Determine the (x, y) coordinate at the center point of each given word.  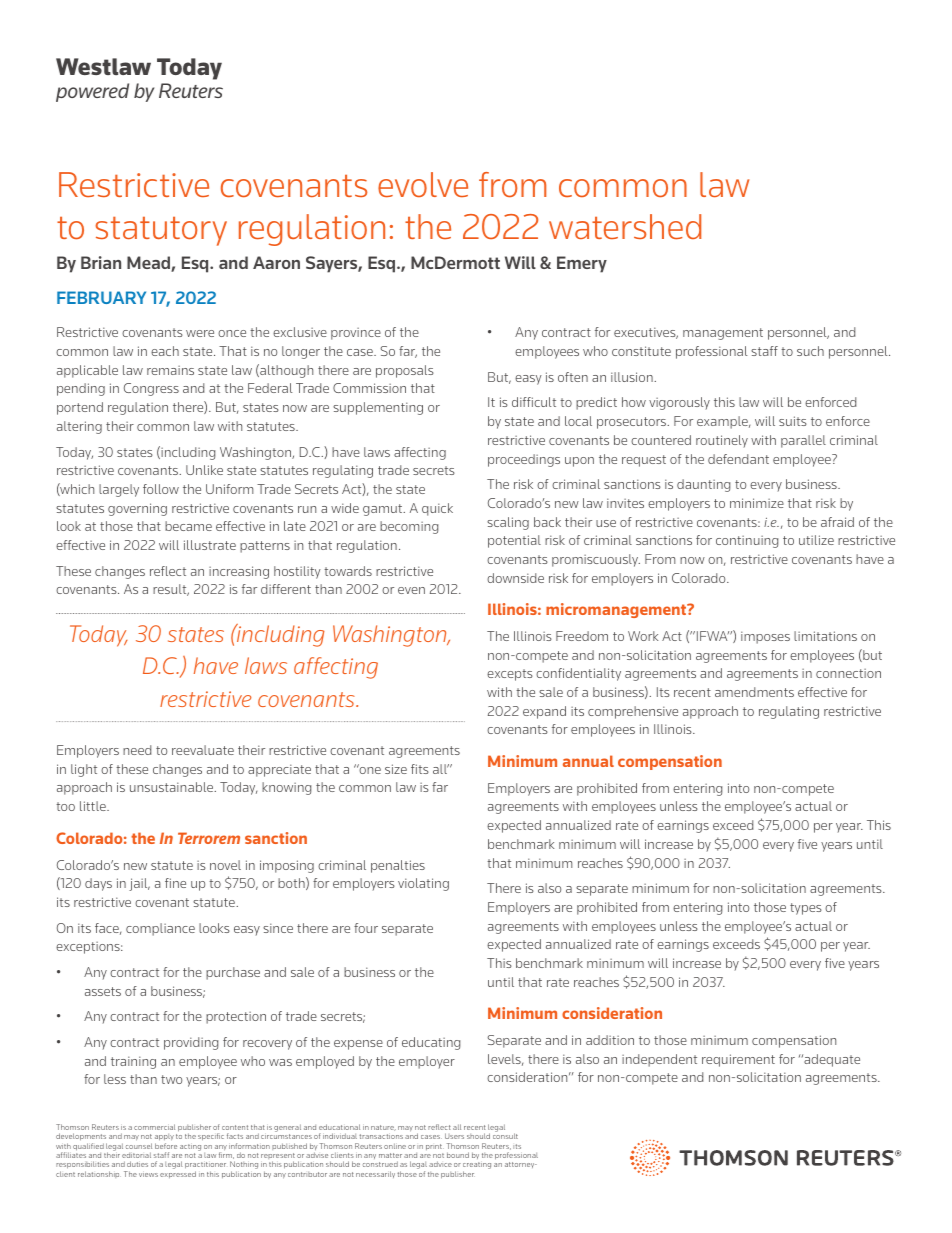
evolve (423, 184)
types (806, 909)
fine (175, 883)
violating (423, 884)
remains (170, 370)
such (810, 351)
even (411, 590)
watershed (625, 226)
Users (454, 1136)
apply (164, 1139)
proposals (405, 371)
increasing (239, 572)
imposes (765, 637)
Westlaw (103, 66)
